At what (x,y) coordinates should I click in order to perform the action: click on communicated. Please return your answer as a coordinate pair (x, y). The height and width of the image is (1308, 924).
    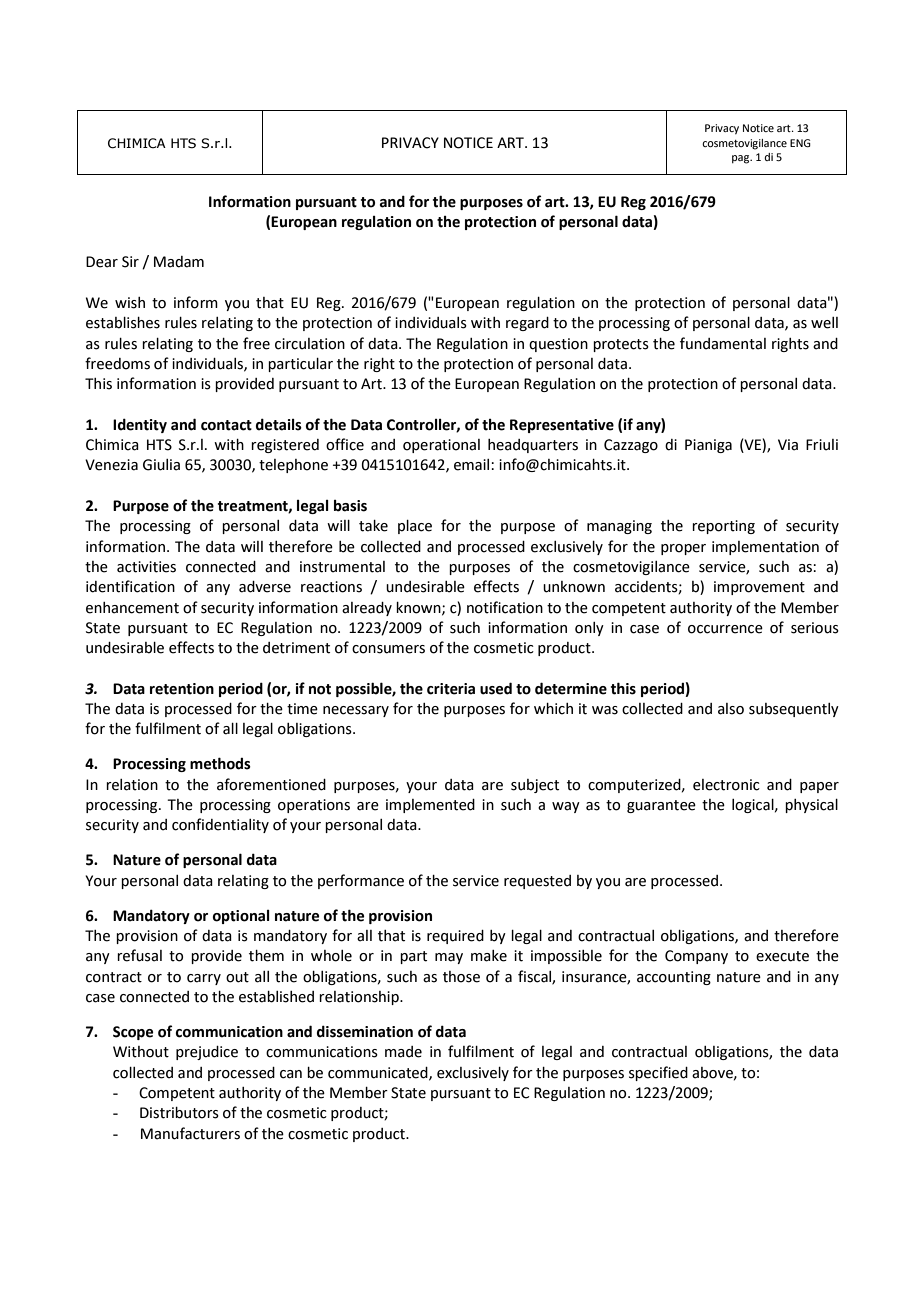
    Looking at the image, I should click on (379, 1073).
